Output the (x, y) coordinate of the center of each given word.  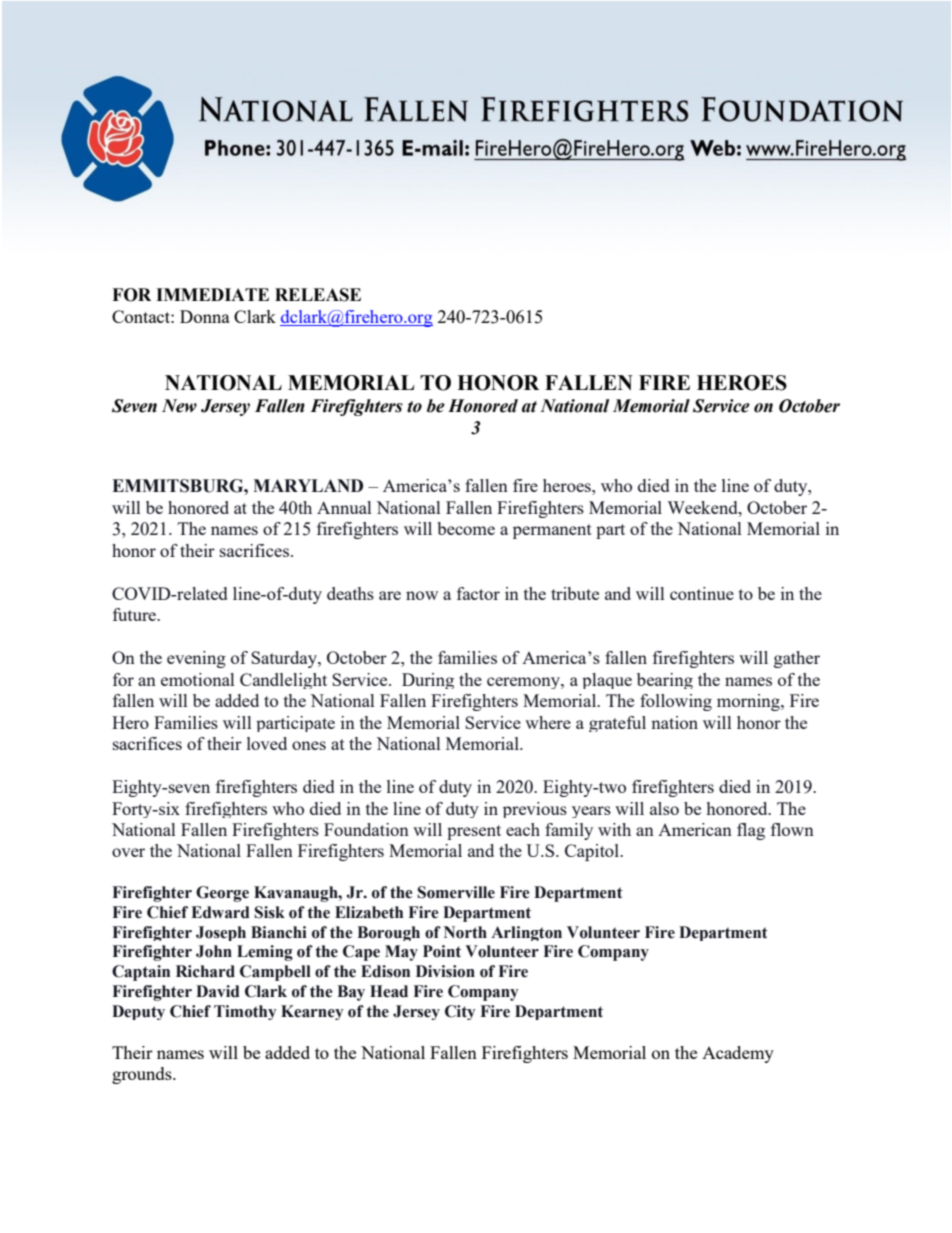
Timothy (245, 1012)
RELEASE (318, 295)
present (474, 832)
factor (478, 593)
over (128, 852)
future (135, 614)
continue (702, 593)
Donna (205, 316)
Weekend (704, 507)
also (664, 808)
